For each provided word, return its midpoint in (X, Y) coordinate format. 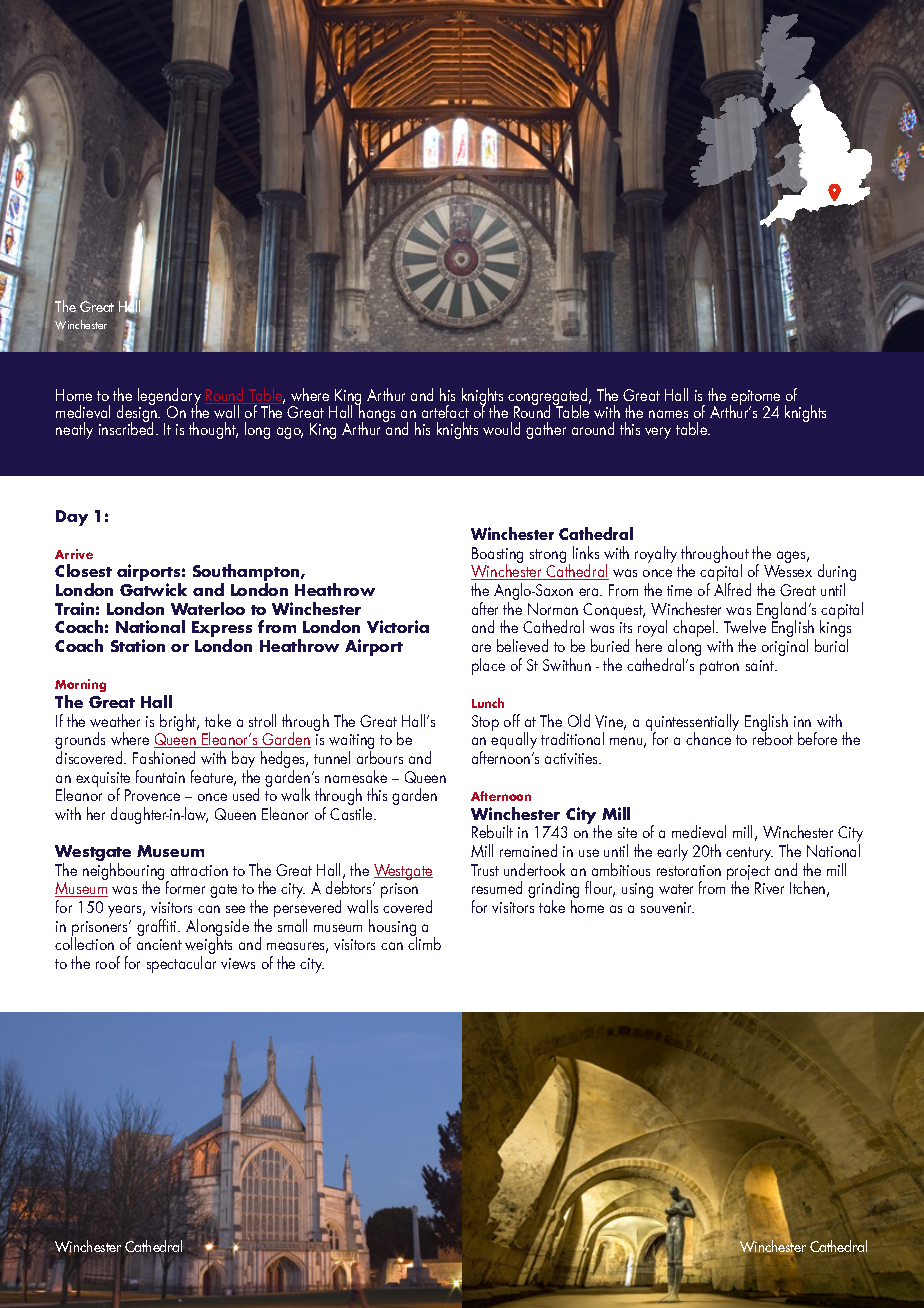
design (138, 414)
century (749, 854)
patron (719, 668)
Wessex (788, 571)
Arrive (74, 554)
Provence (152, 795)
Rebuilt (492, 831)
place (488, 666)
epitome (755, 399)
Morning (80, 685)
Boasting (497, 556)
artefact (445, 411)
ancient (159, 944)
